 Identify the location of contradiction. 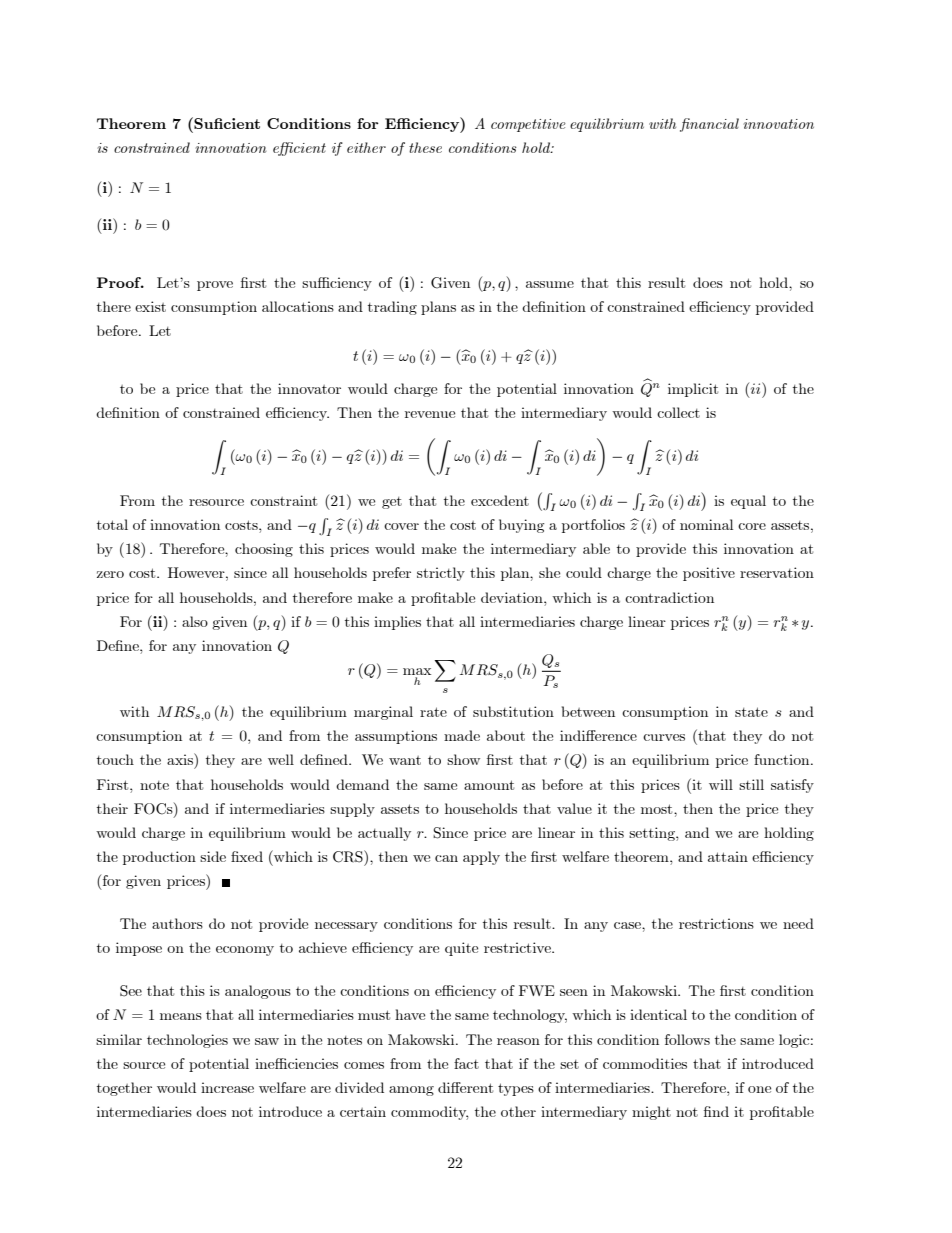
(669, 597).
